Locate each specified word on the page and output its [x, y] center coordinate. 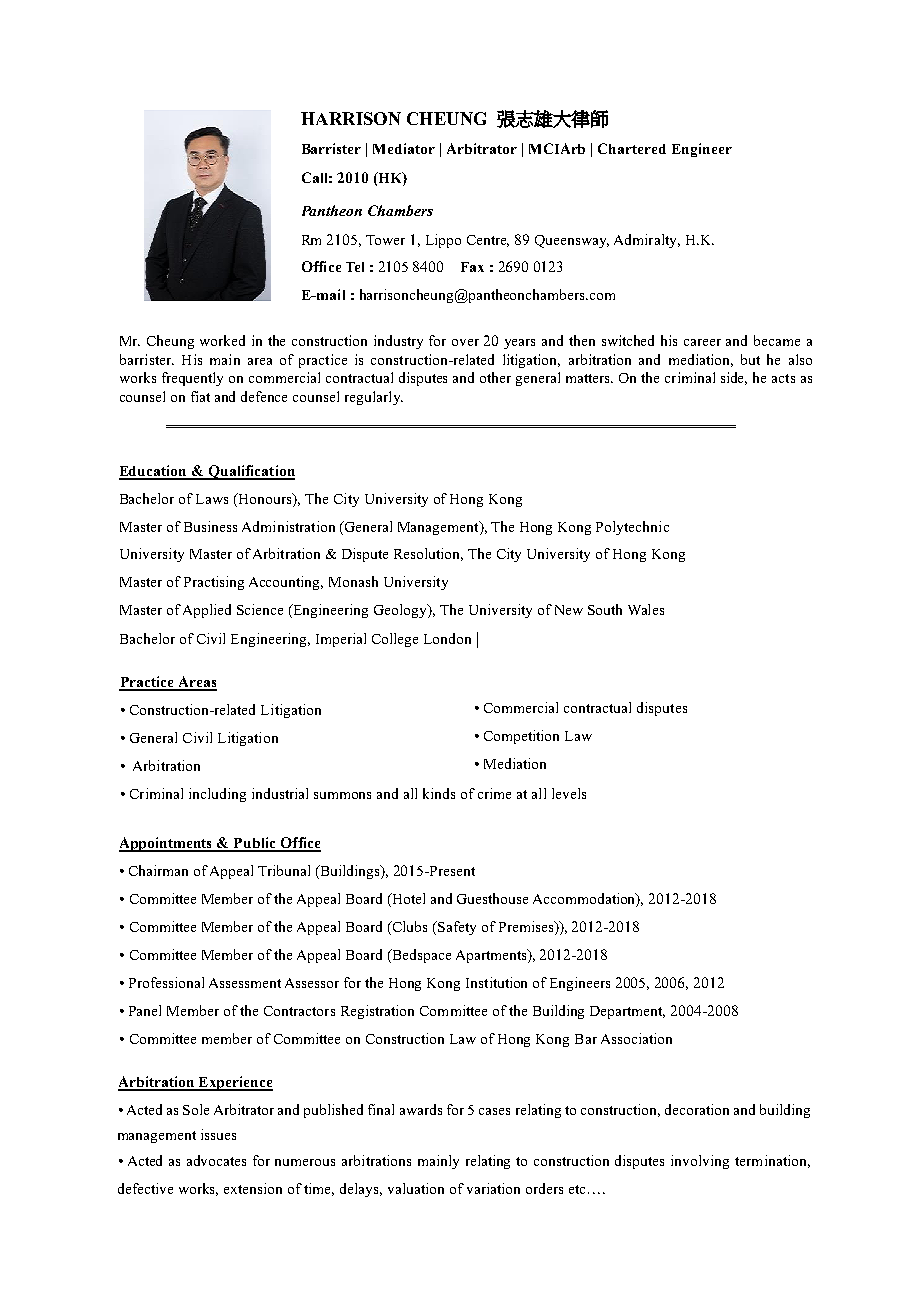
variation [493, 1188]
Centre [488, 241]
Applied [207, 611]
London [447, 638]
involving [700, 1162]
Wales [646, 609]
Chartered [632, 148]
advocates [216, 1160]
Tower [385, 240]
